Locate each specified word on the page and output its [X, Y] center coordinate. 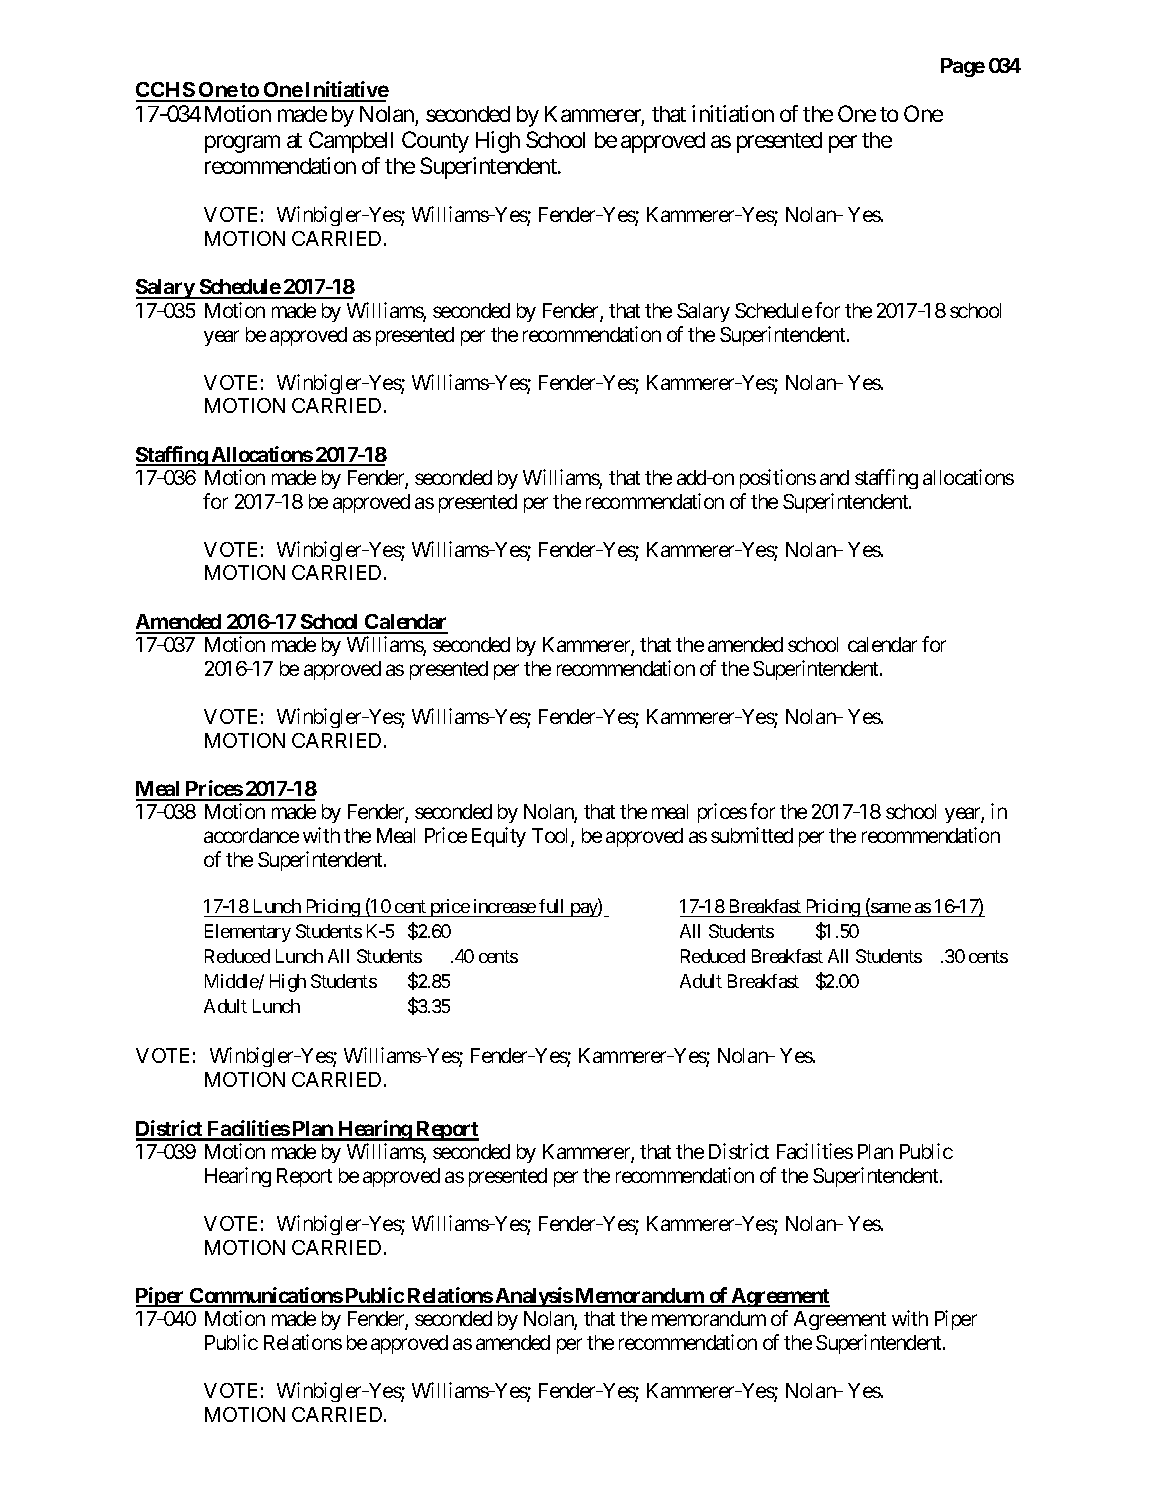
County [435, 142]
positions [778, 479]
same [890, 909]
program [242, 144]
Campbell [351, 142]
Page [963, 67]
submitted [752, 835]
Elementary [248, 933]
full [551, 906]
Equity [499, 837]
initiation [733, 113]
